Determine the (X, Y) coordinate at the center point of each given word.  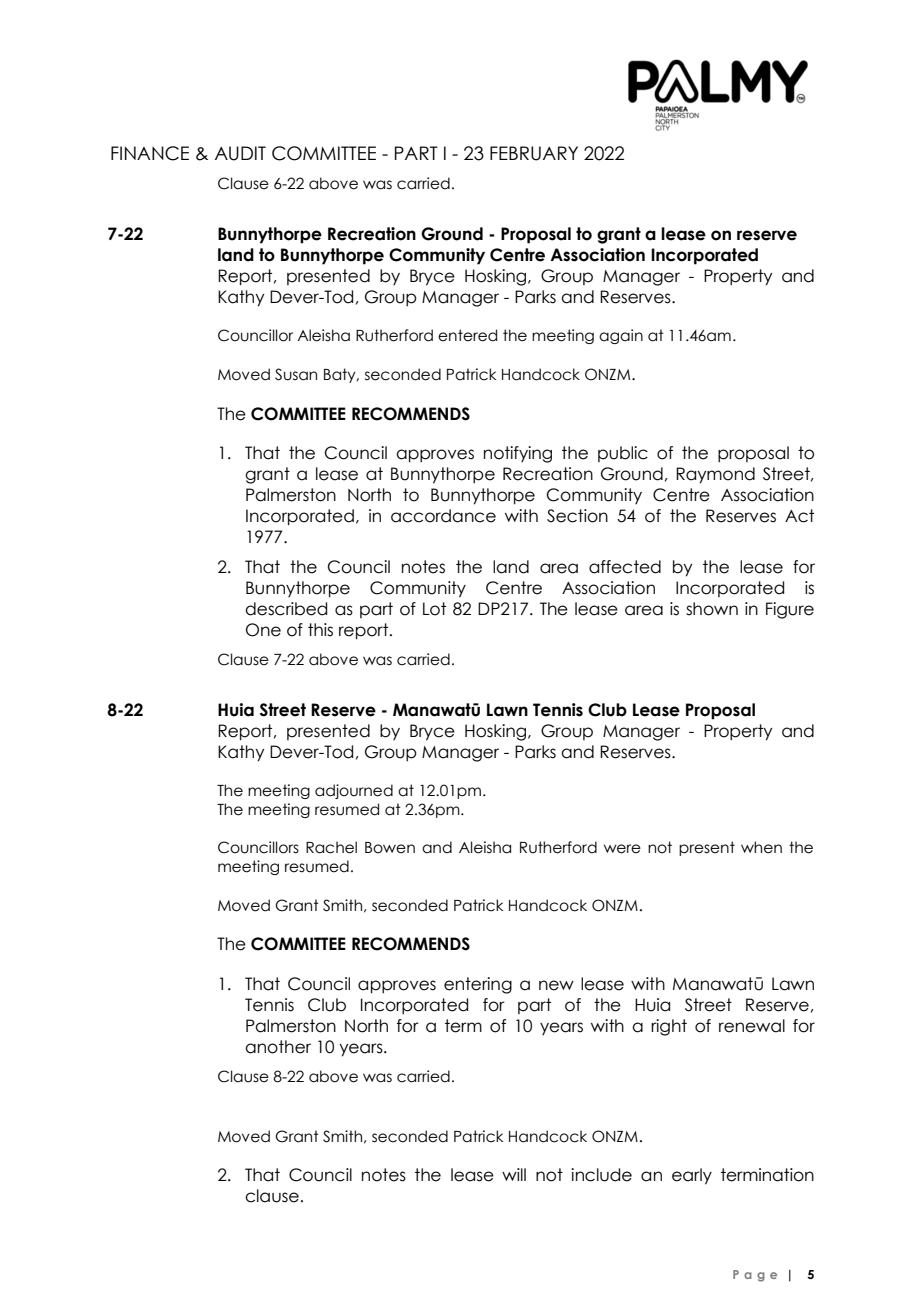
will (514, 1174)
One (263, 630)
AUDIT (240, 153)
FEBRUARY (534, 153)
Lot (434, 609)
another (278, 1047)
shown (712, 609)
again (621, 336)
